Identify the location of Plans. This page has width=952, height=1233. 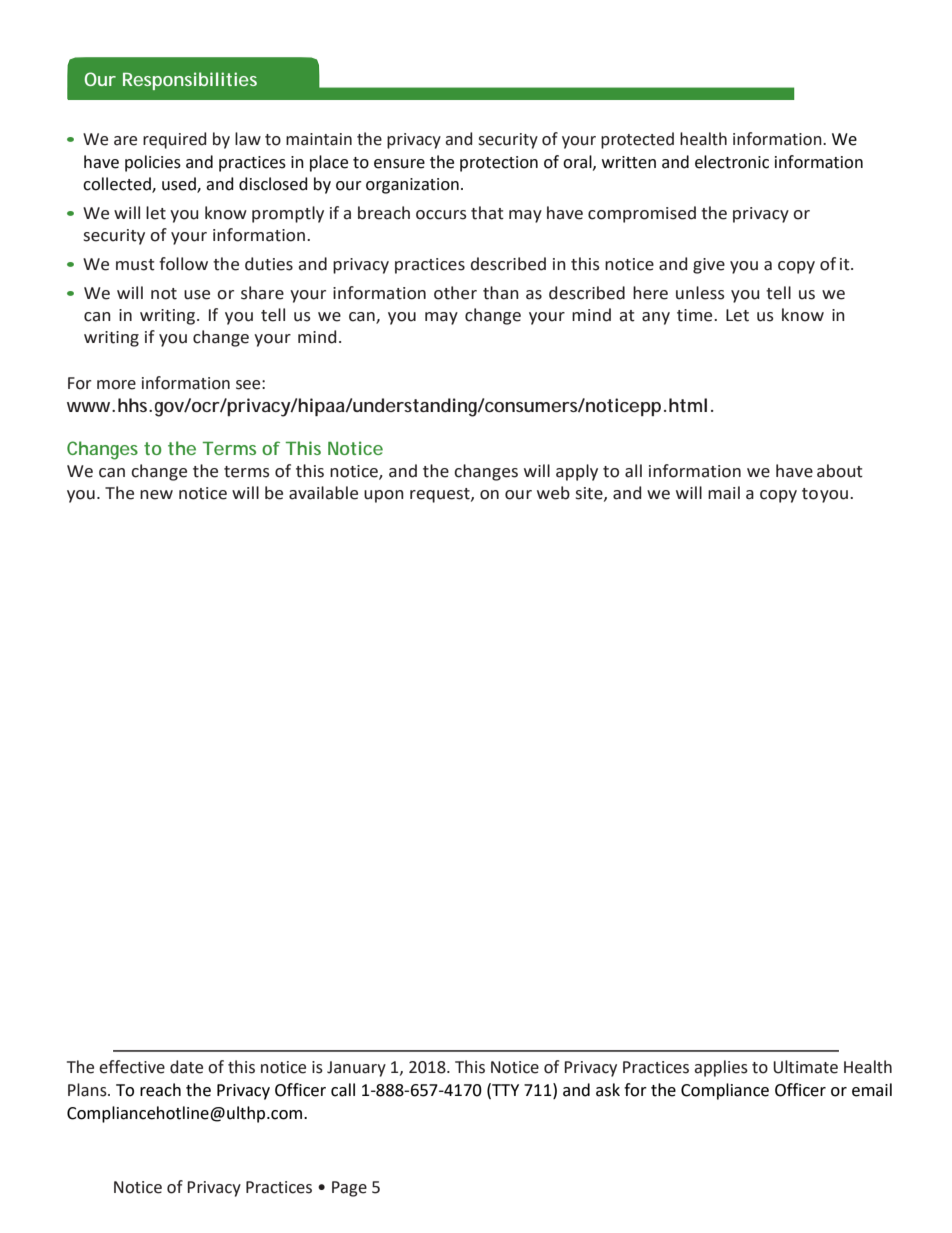
(88, 1090).
